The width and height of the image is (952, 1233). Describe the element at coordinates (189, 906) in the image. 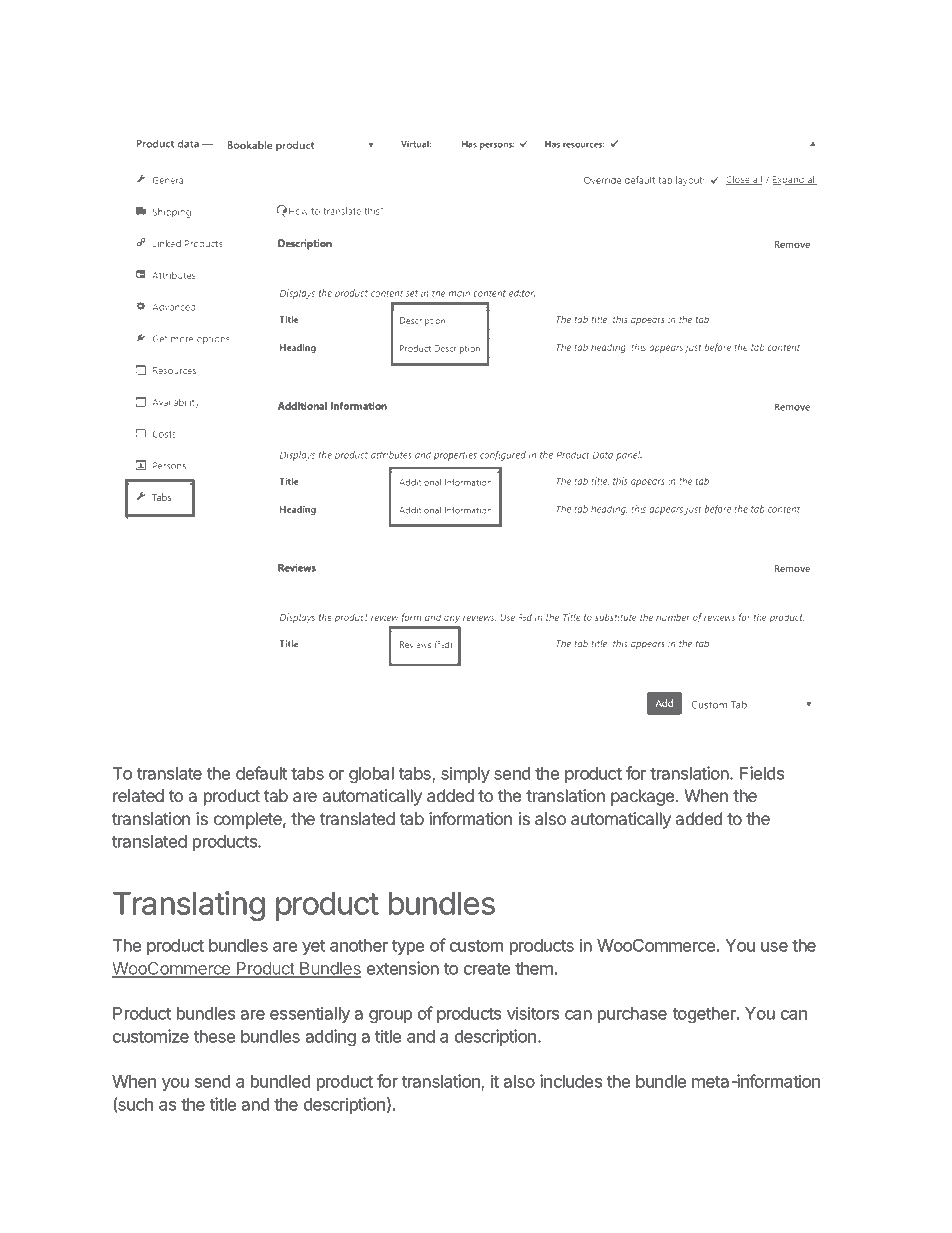

I see `Translating` at that location.
